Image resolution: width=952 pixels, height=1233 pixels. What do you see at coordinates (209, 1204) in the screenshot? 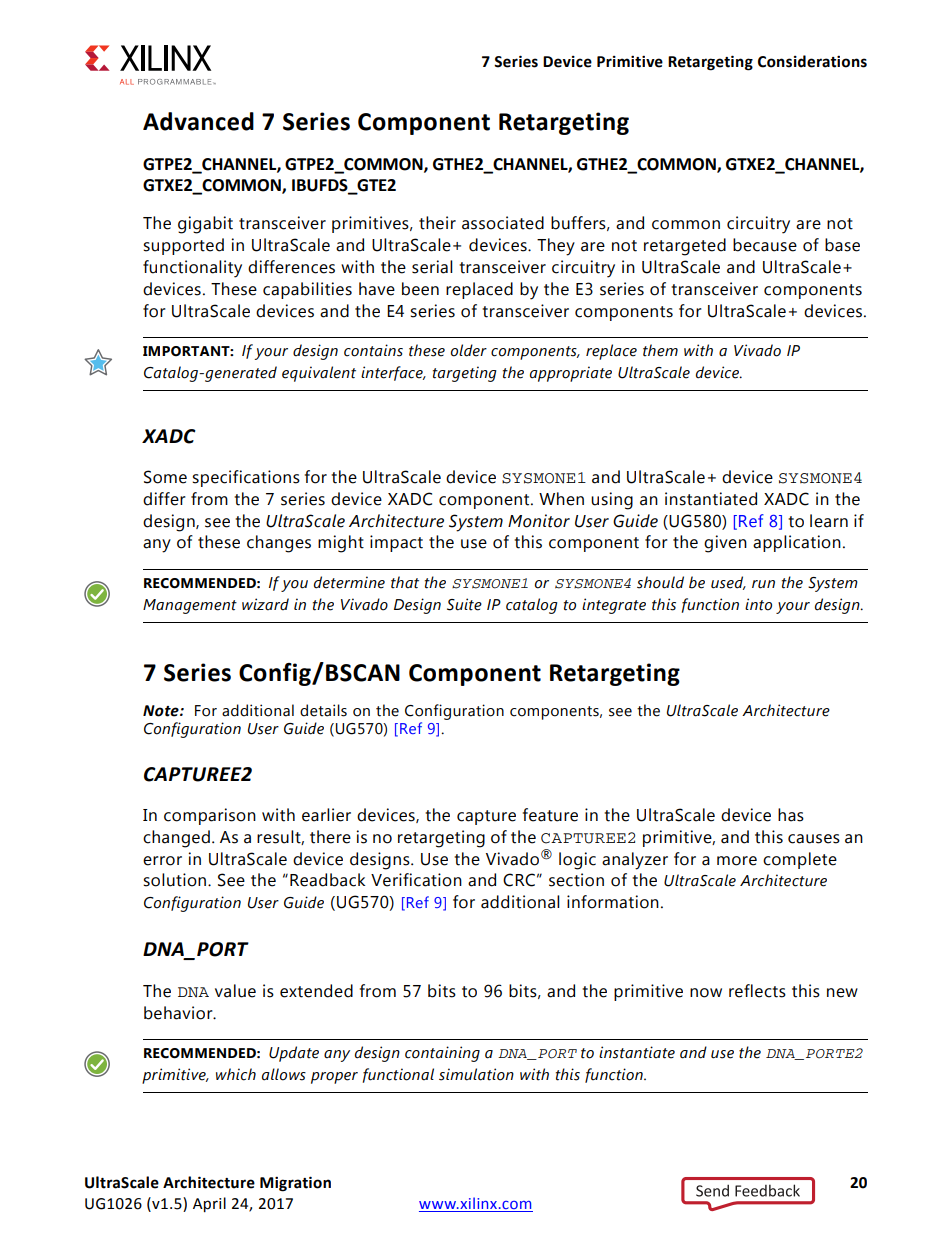
I see `April` at bounding box center [209, 1204].
